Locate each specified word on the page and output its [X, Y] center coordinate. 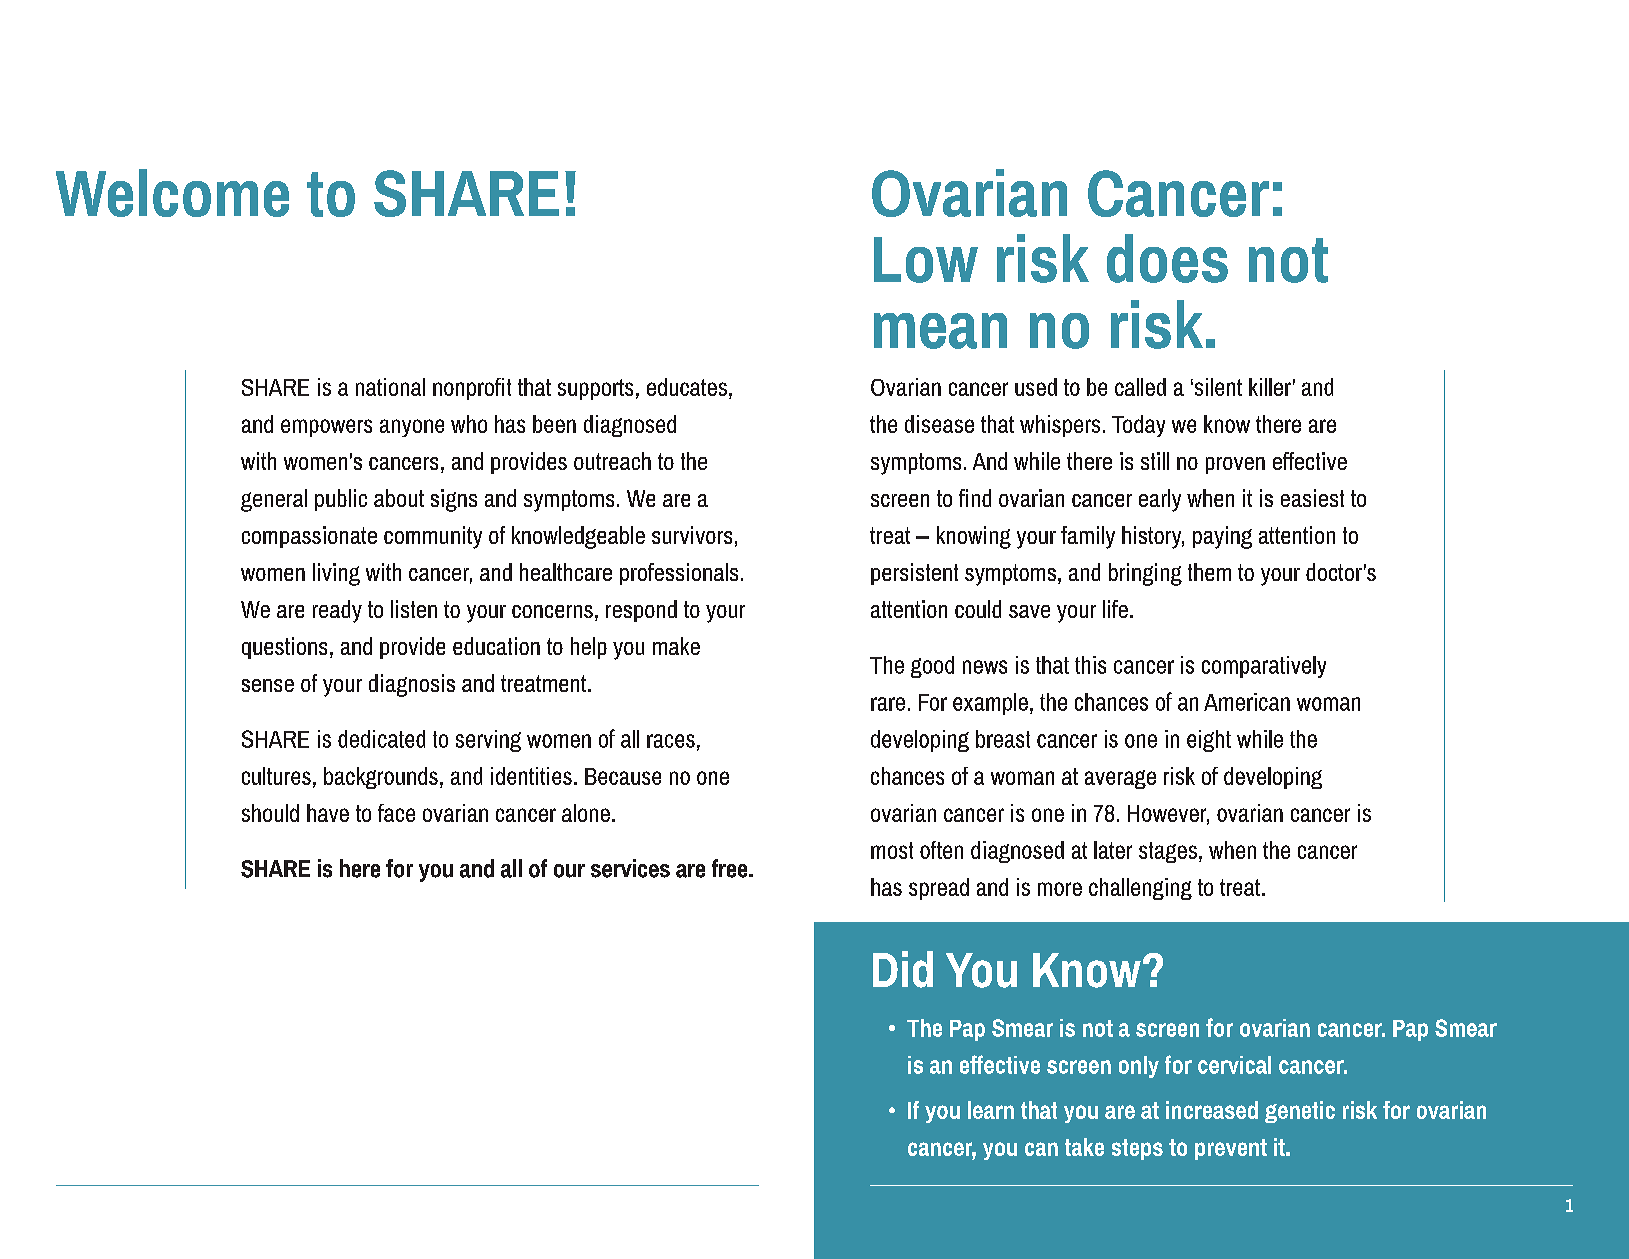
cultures [276, 776]
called [1140, 387]
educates [687, 387]
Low [926, 260]
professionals [679, 574]
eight [1209, 741]
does [1167, 258]
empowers [326, 428]
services [630, 868]
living [336, 574]
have [328, 813]
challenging [1140, 889]
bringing [1145, 574]
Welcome [172, 193]
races [671, 741]
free [731, 868]
